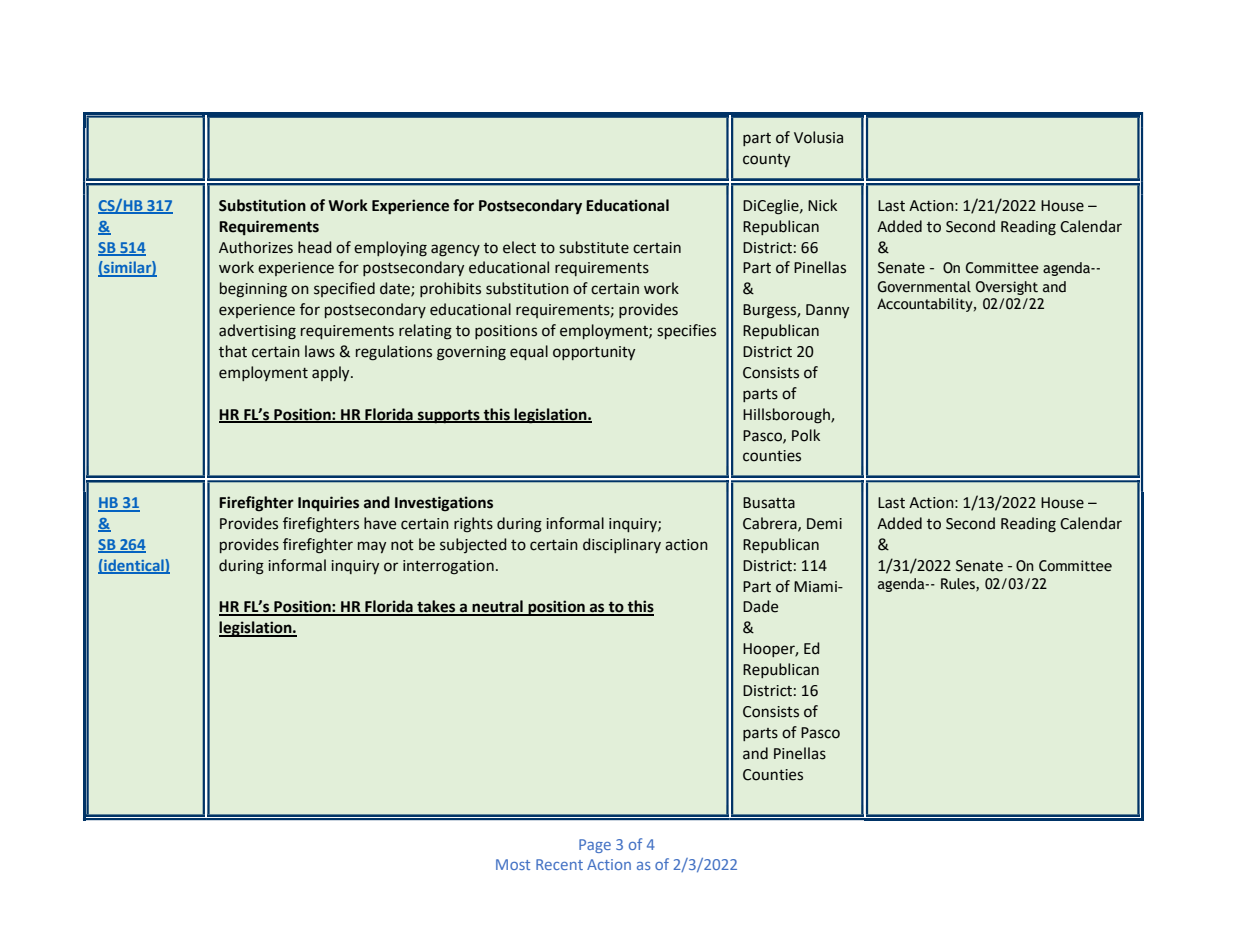 This screenshot has width=1233, height=952. What do you see at coordinates (256, 247) in the screenshot?
I see `Authorizes` at bounding box center [256, 247].
